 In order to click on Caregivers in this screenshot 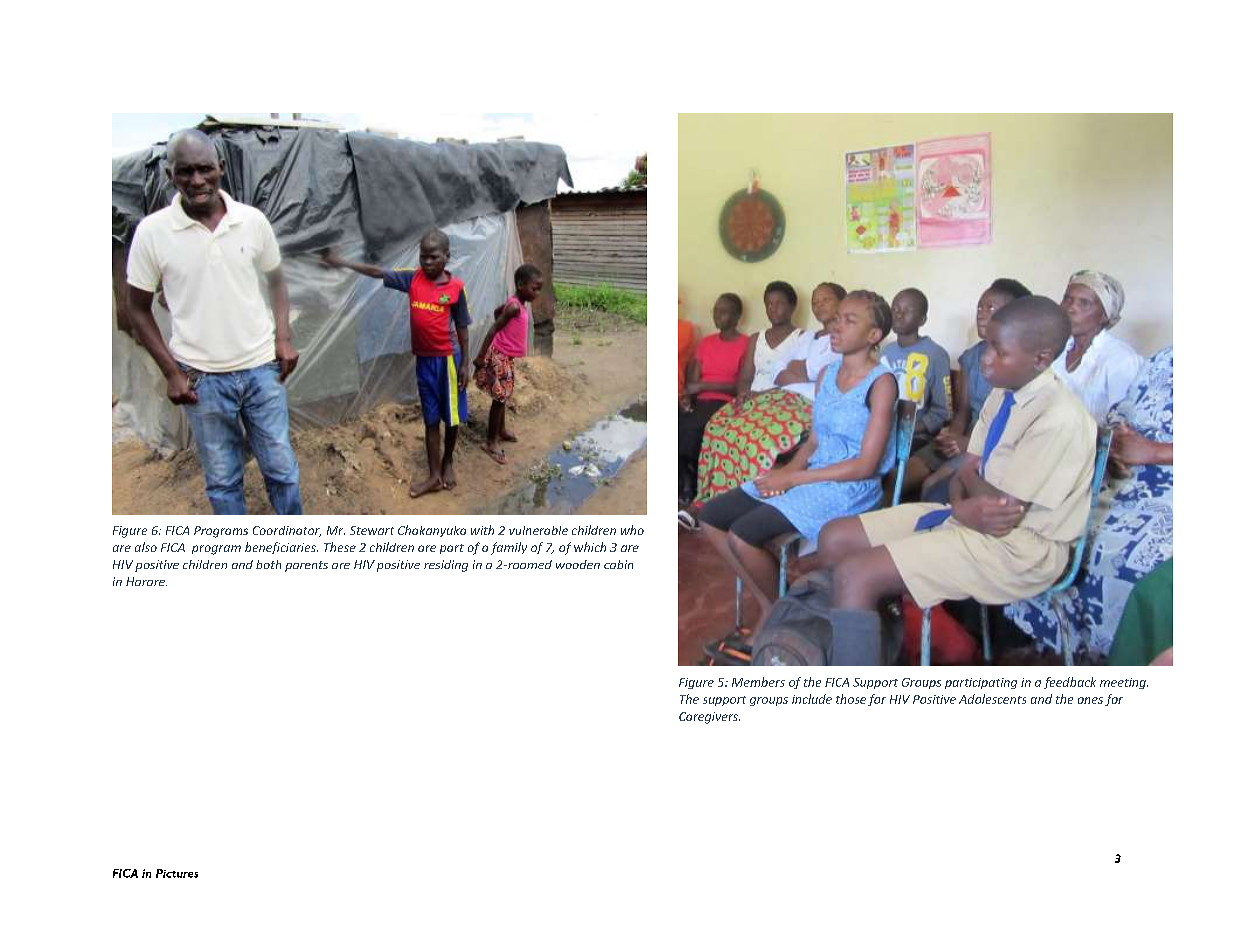, I will do `click(709, 718)`.
